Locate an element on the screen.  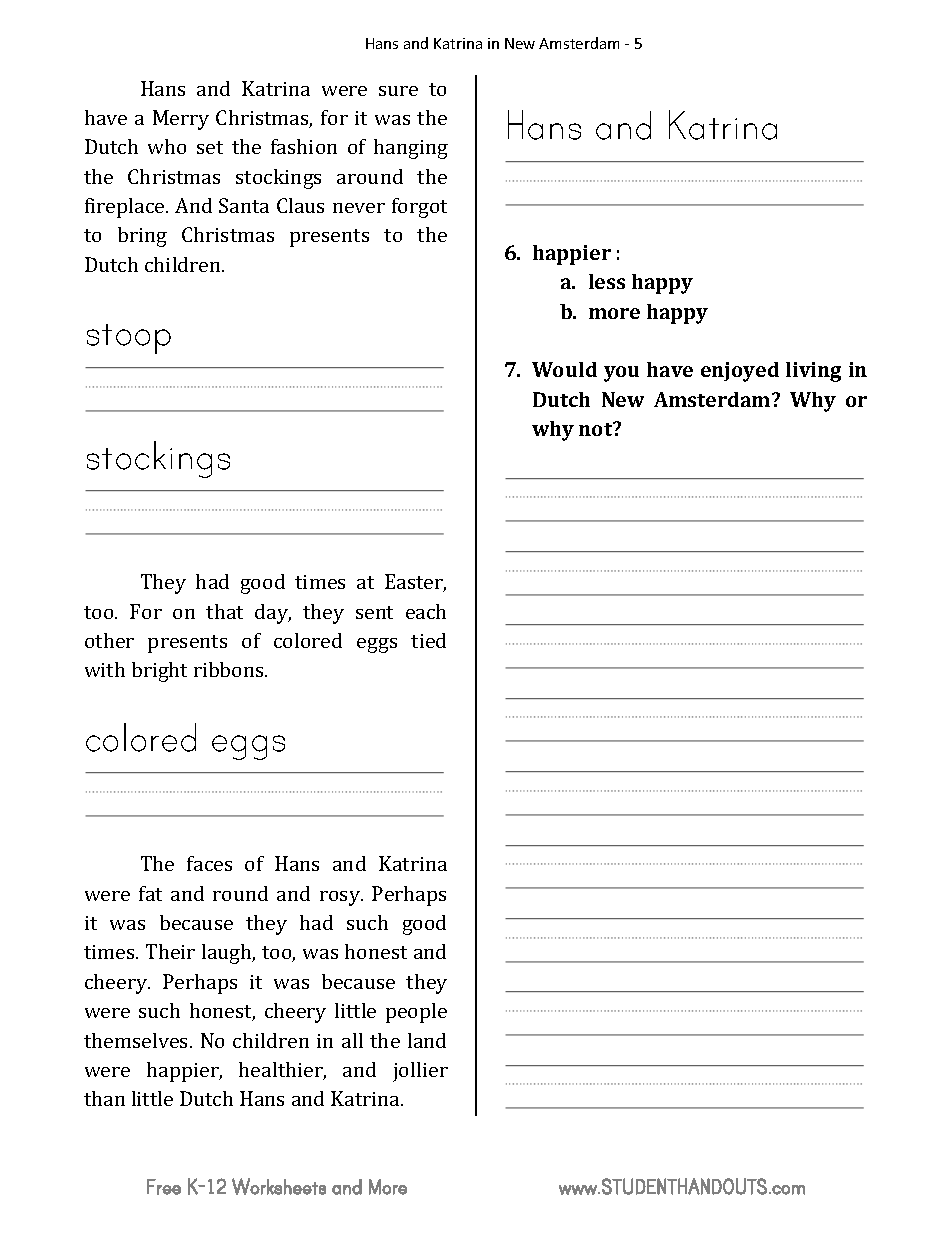
rosy is located at coordinates (341, 898).
